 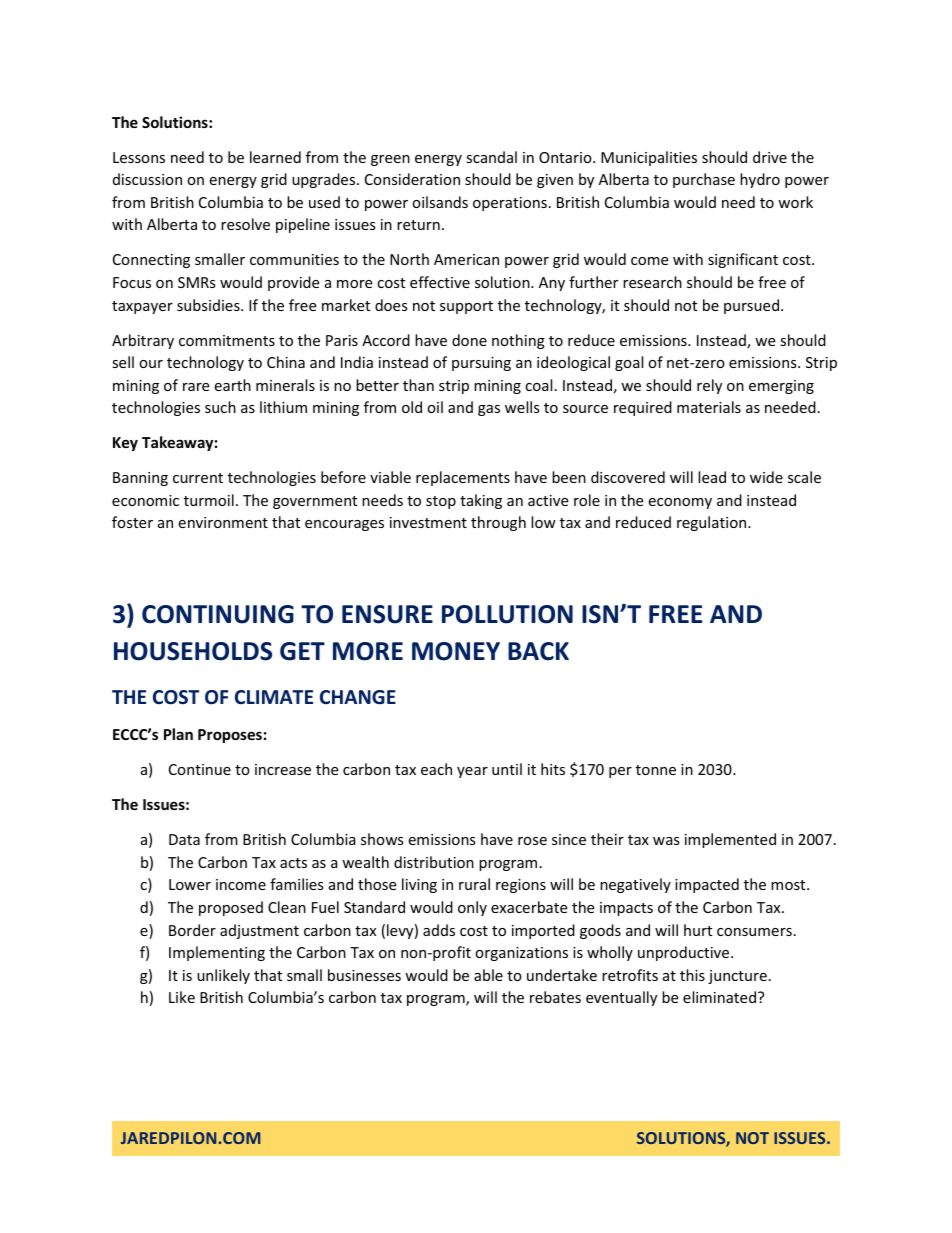 What do you see at coordinates (491, 157) in the image?
I see `scandal` at bounding box center [491, 157].
